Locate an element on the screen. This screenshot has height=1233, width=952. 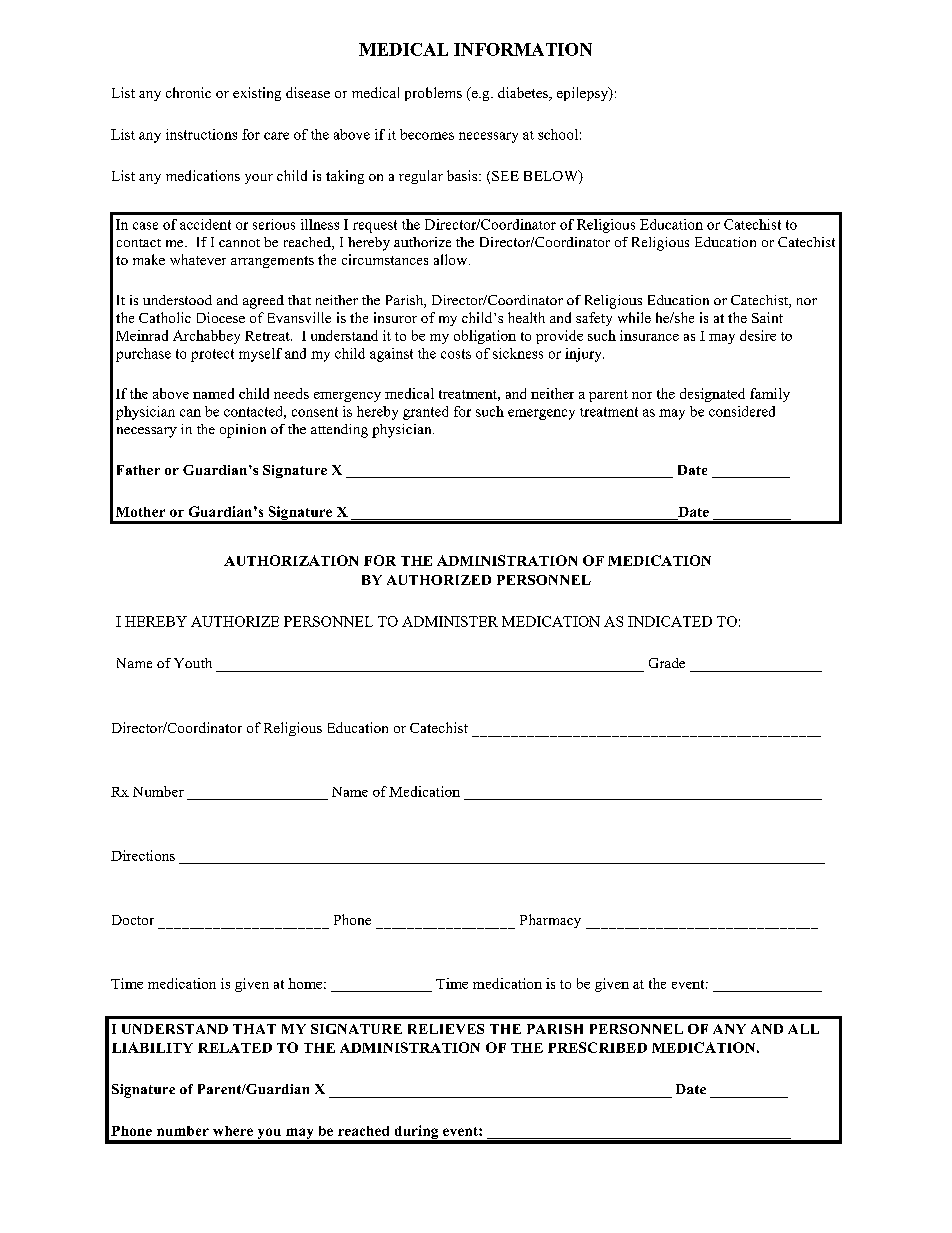
ADMINISTER is located at coordinates (450, 621).
